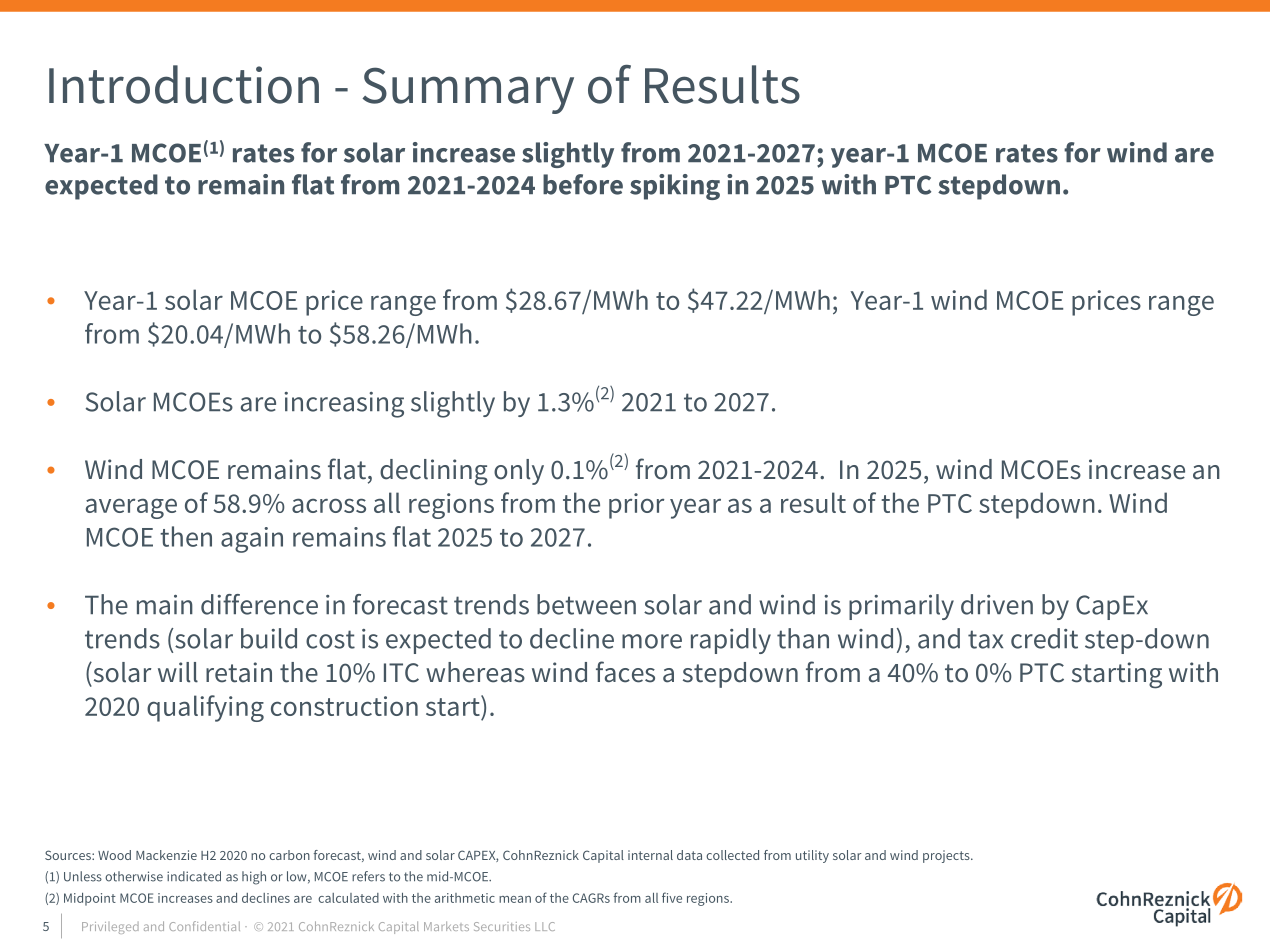 This screenshot has height=952, width=1270. Describe the element at coordinates (204, 926) in the screenshot. I see `Confidential` at that location.
